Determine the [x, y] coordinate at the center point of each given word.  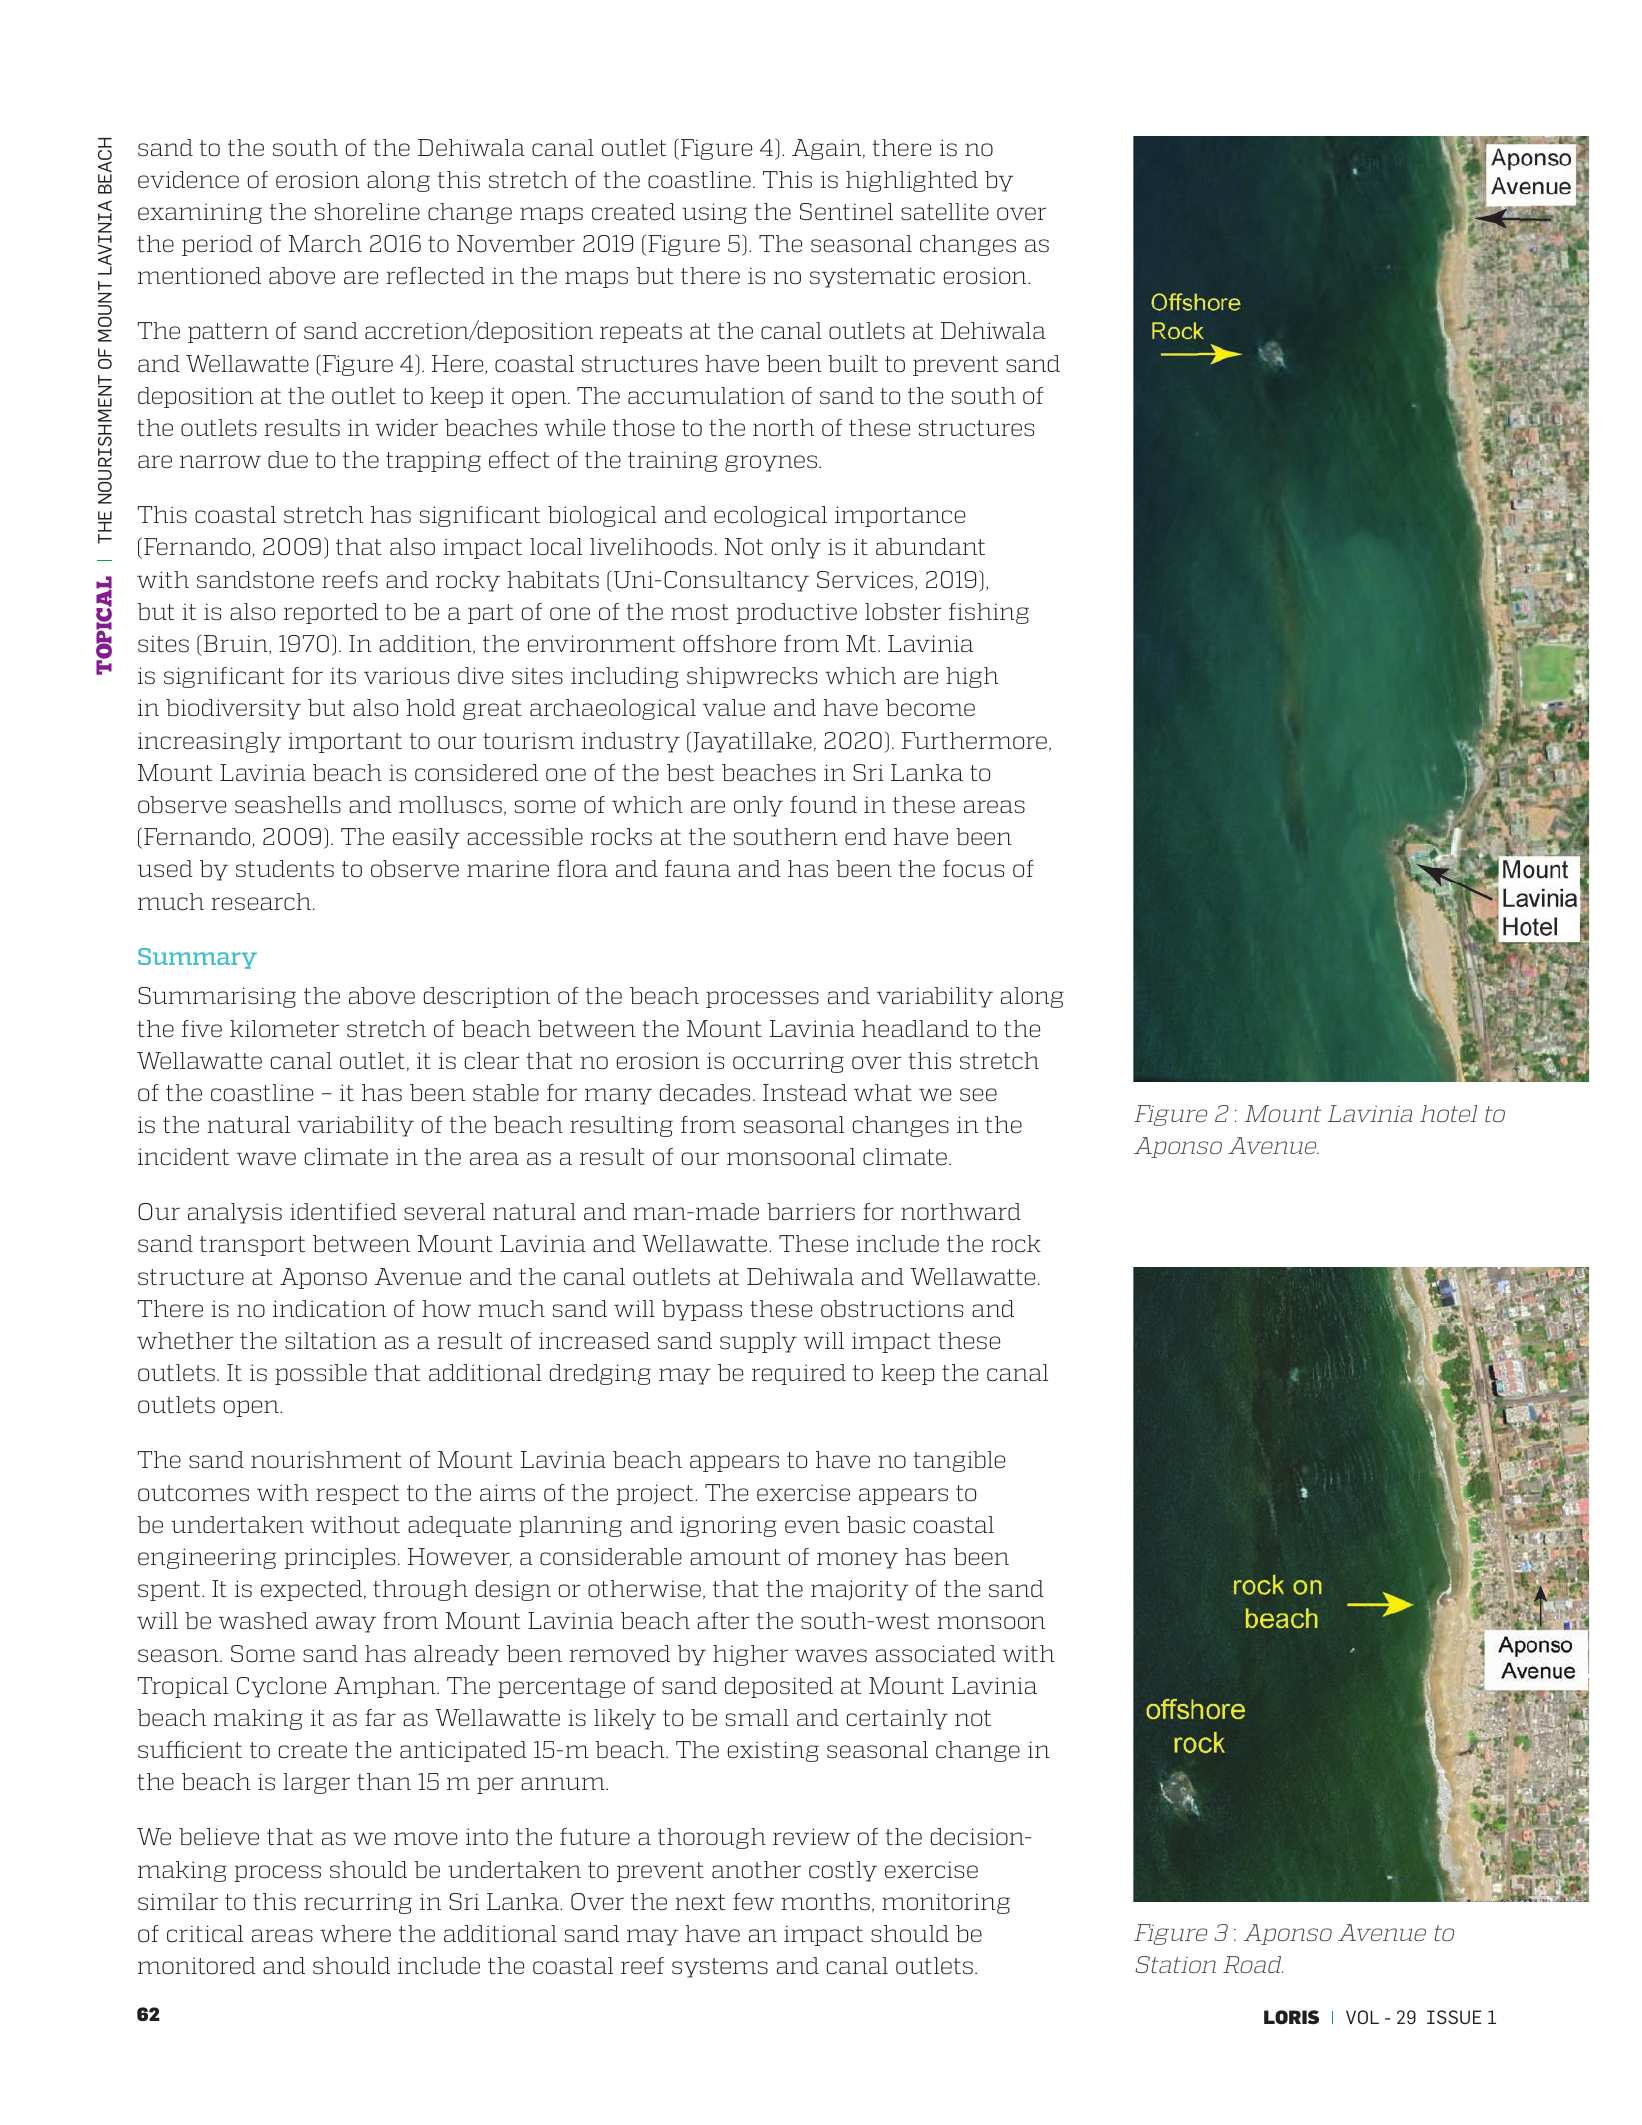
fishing [989, 613]
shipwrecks [752, 677]
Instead [805, 1092]
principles [339, 1558]
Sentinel [846, 211]
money [857, 1560]
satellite [945, 211]
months [825, 1901]
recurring [358, 1903]
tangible [959, 1461]
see [978, 1094]
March [325, 243]
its [343, 675]
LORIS [1291, 2017]
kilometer [284, 1028]
